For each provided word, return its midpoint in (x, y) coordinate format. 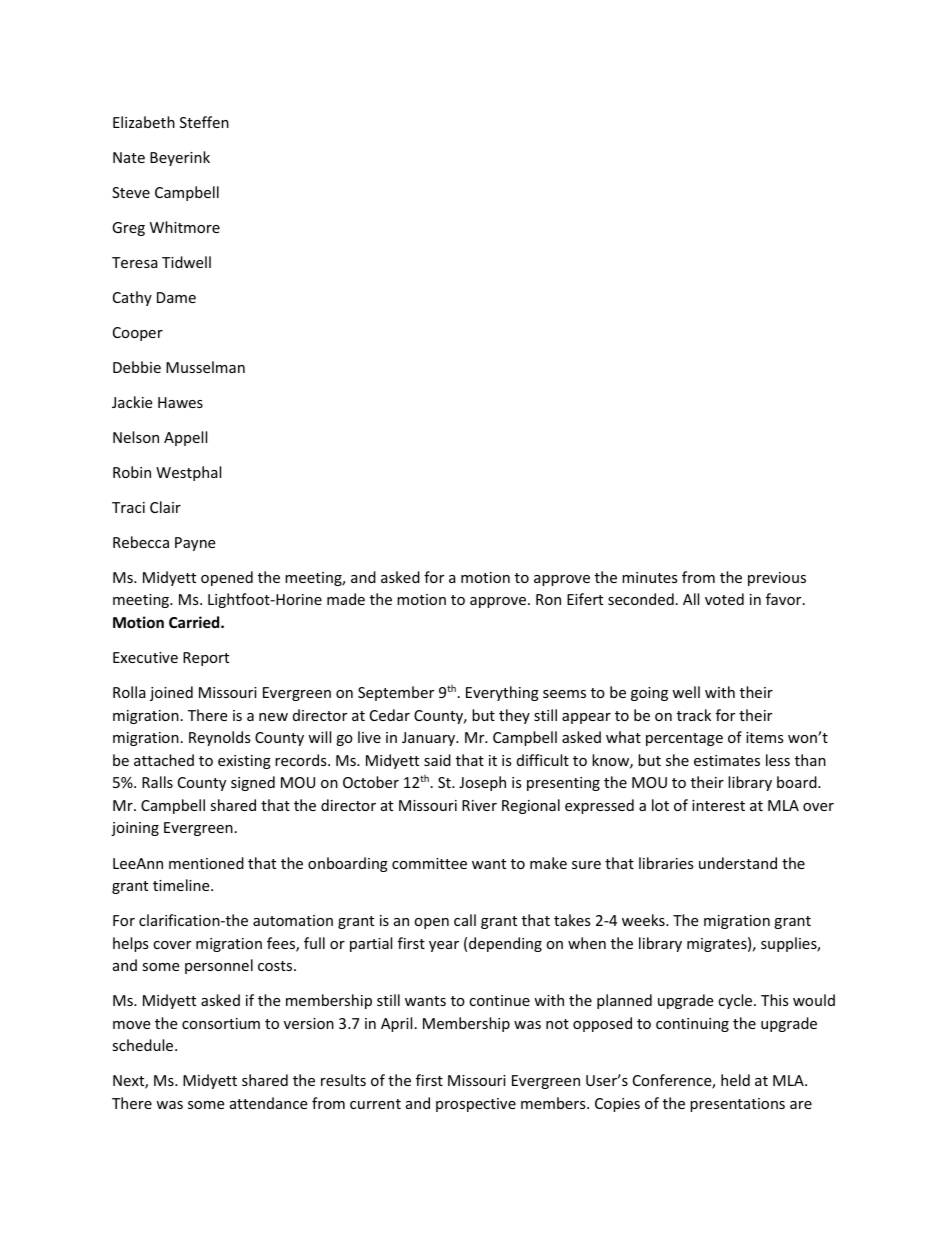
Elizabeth (144, 122)
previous (777, 579)
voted (724, 599)
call (465, 920)
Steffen (204, 122)
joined (171, 693)
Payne (195, 544)
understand (738, 863)
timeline (182, 885)
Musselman (205, 367)
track (694, 715)
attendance (268, 1103)
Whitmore (185, 227)
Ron (548, 599)
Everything (502, 693)
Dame (176, 297)
